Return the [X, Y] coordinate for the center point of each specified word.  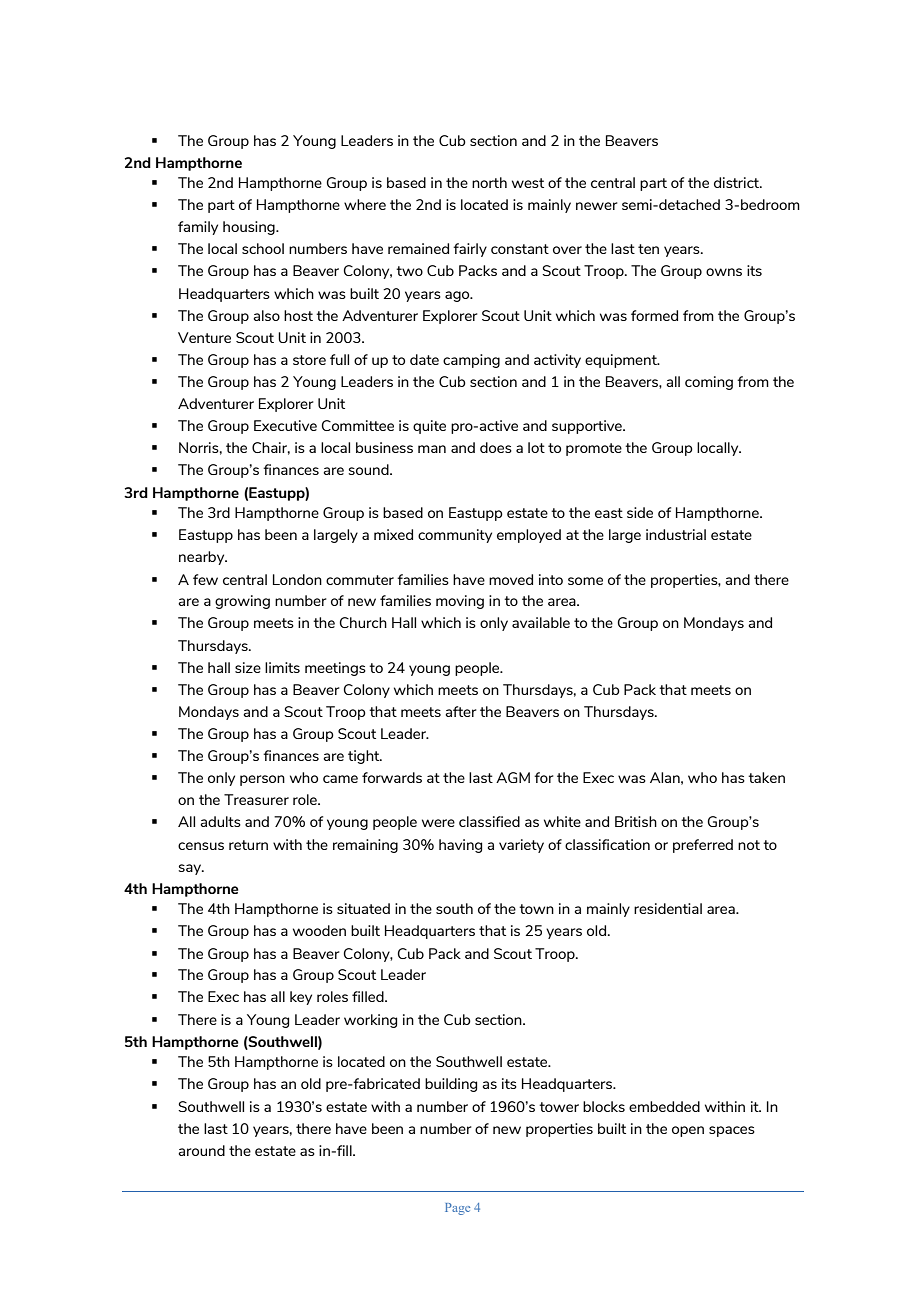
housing [250, 228]
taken [766, 777]
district [737, 182]
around [201, 1150]
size [248, 667]
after [460, 711]
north [489, 182]
